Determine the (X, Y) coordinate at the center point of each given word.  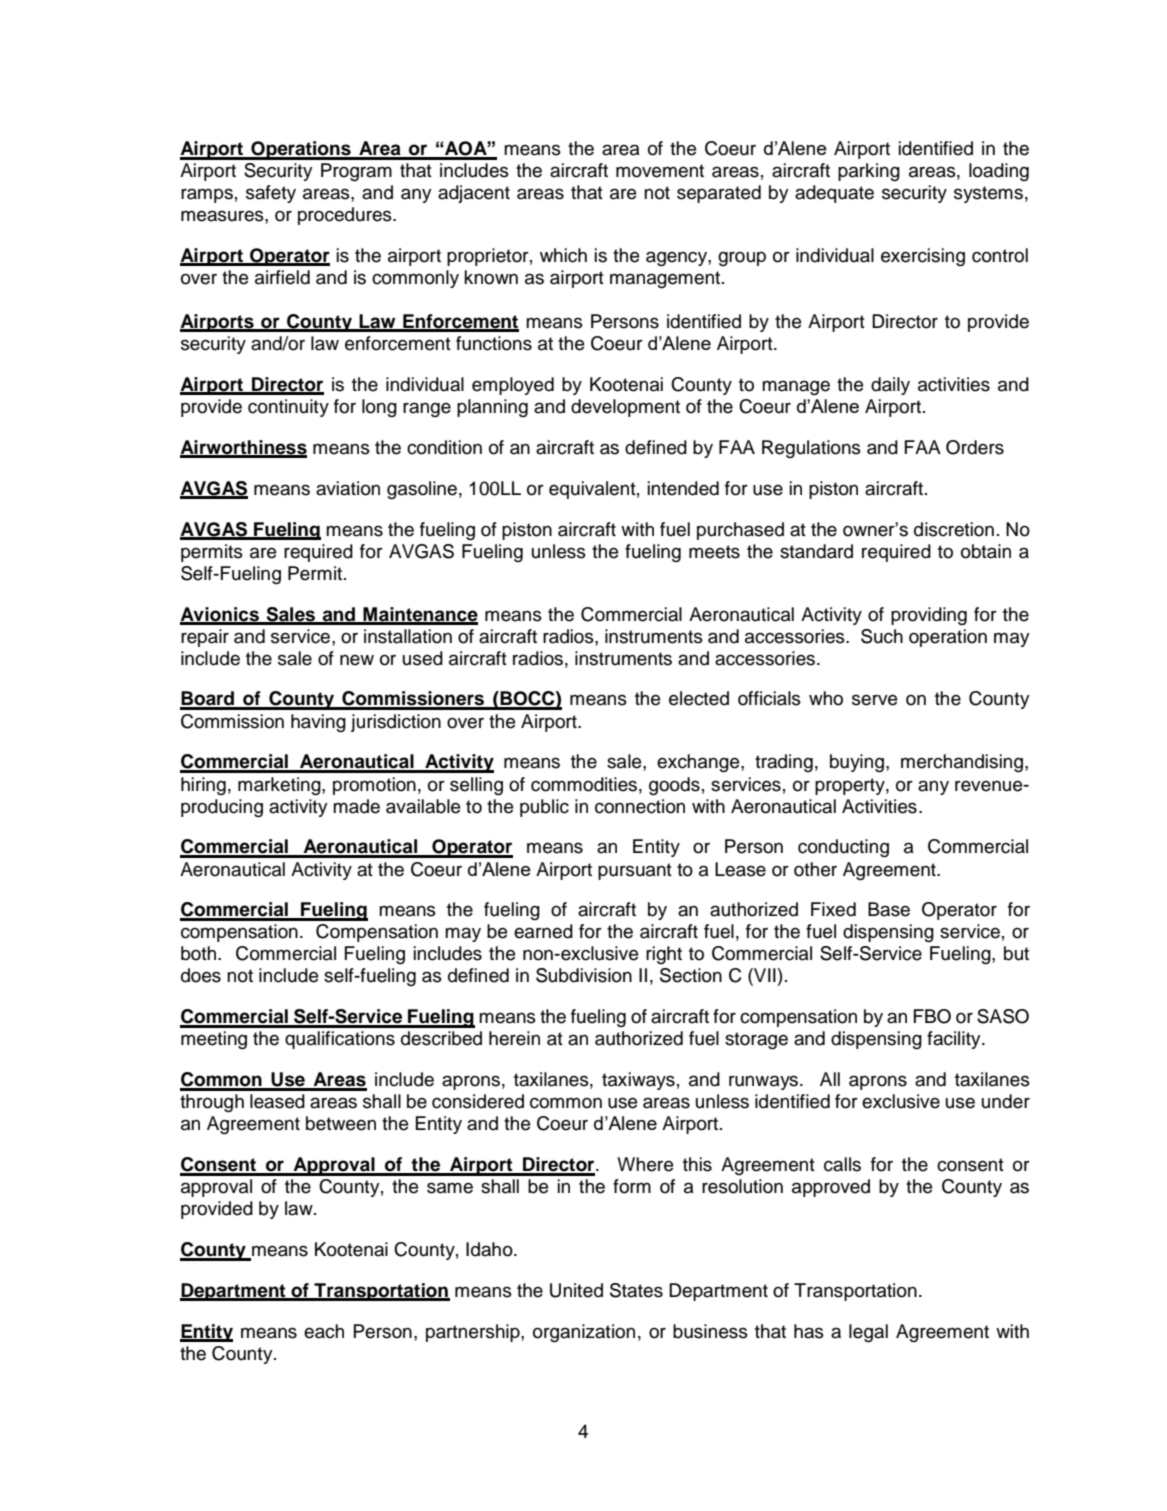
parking (869, 172)
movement (660, 171)
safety (271, 194)
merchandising (963, 763)
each (324, 1331)
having (318, 723)
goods (674, 786)
